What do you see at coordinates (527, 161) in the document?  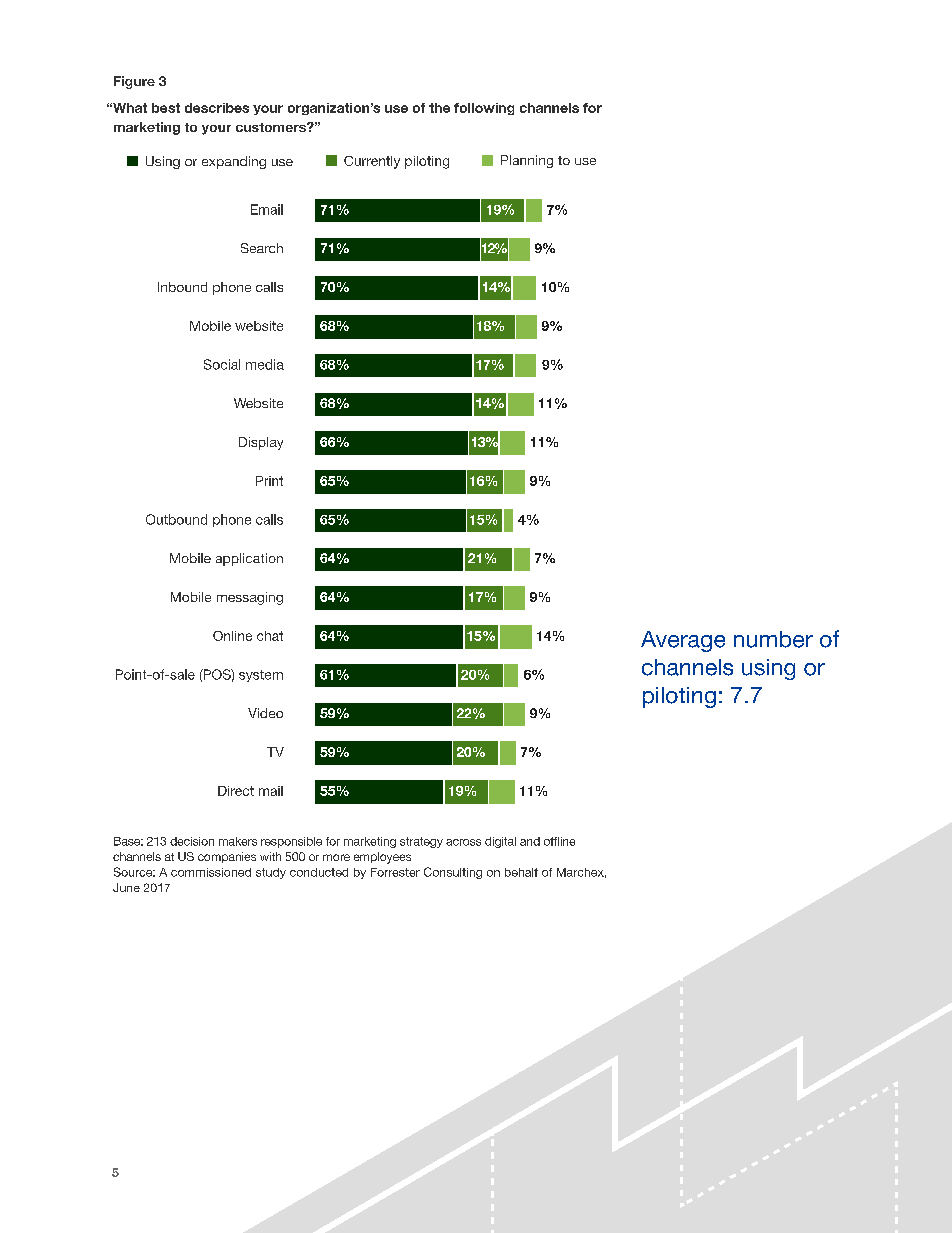 I see `Planning` at bounding box center [527, 161].
